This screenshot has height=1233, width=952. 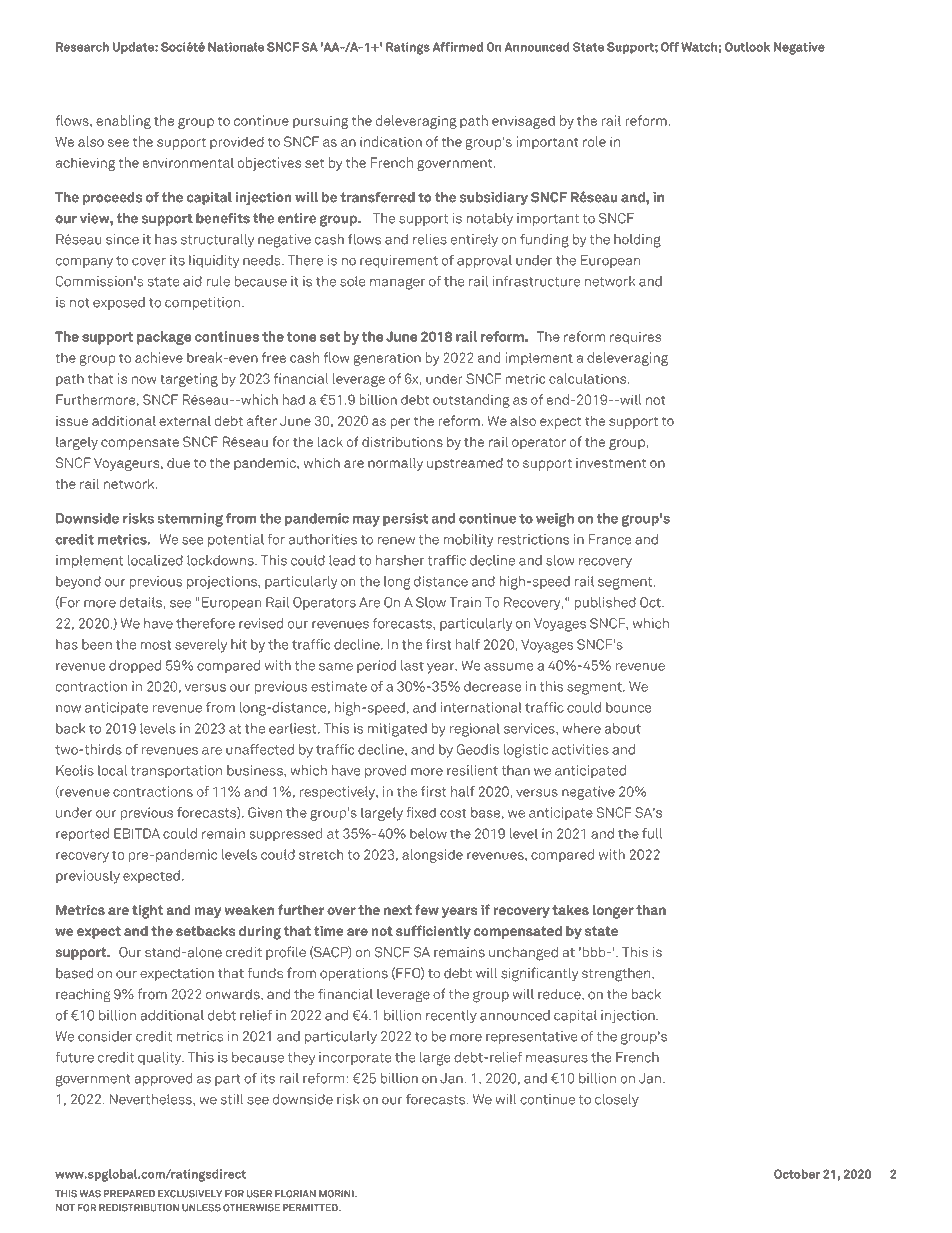 I want to click on exposed, so click(x=119, y=303).
